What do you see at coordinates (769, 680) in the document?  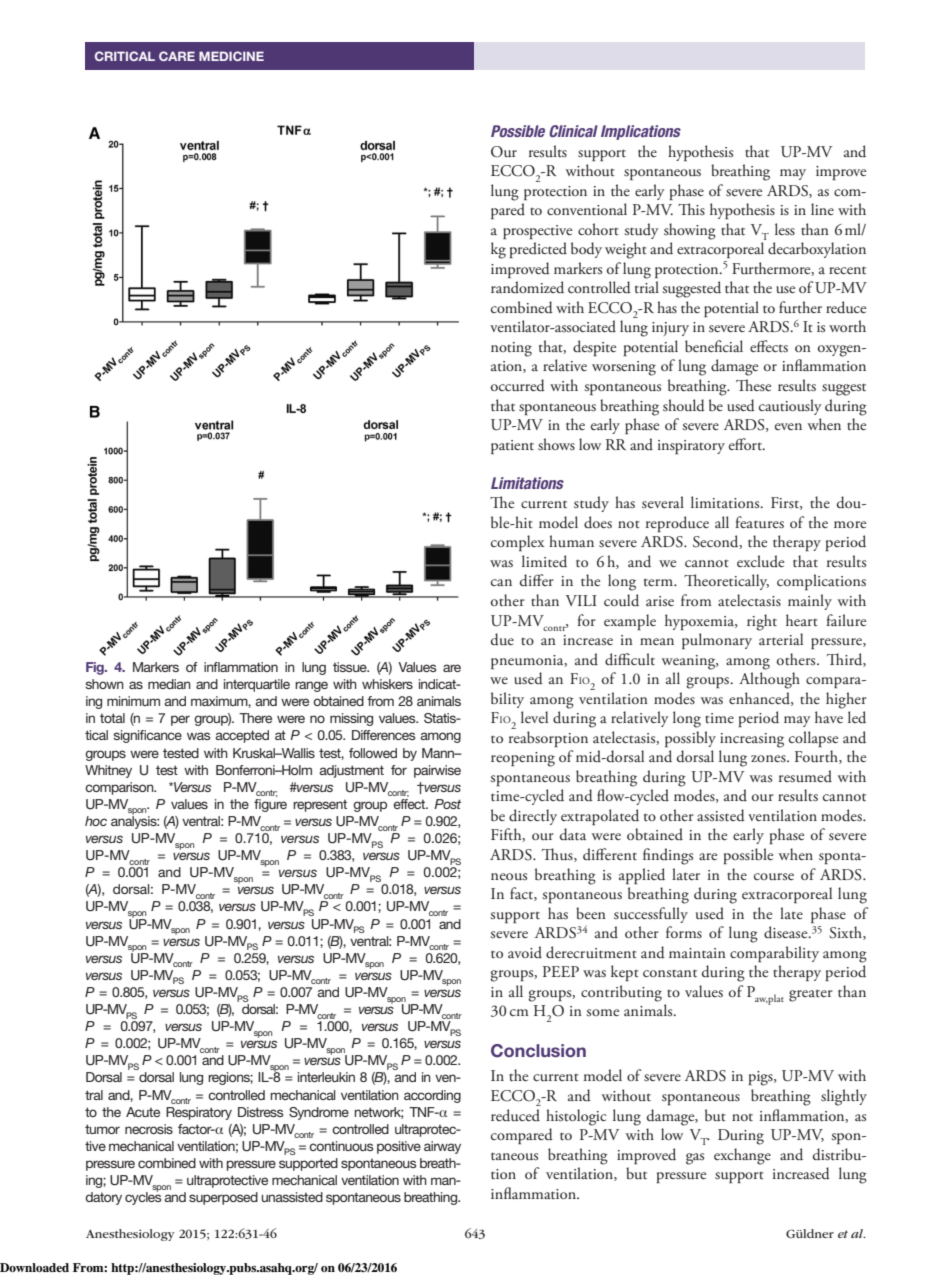 I see `Although` at bounding box center [769, 680].
